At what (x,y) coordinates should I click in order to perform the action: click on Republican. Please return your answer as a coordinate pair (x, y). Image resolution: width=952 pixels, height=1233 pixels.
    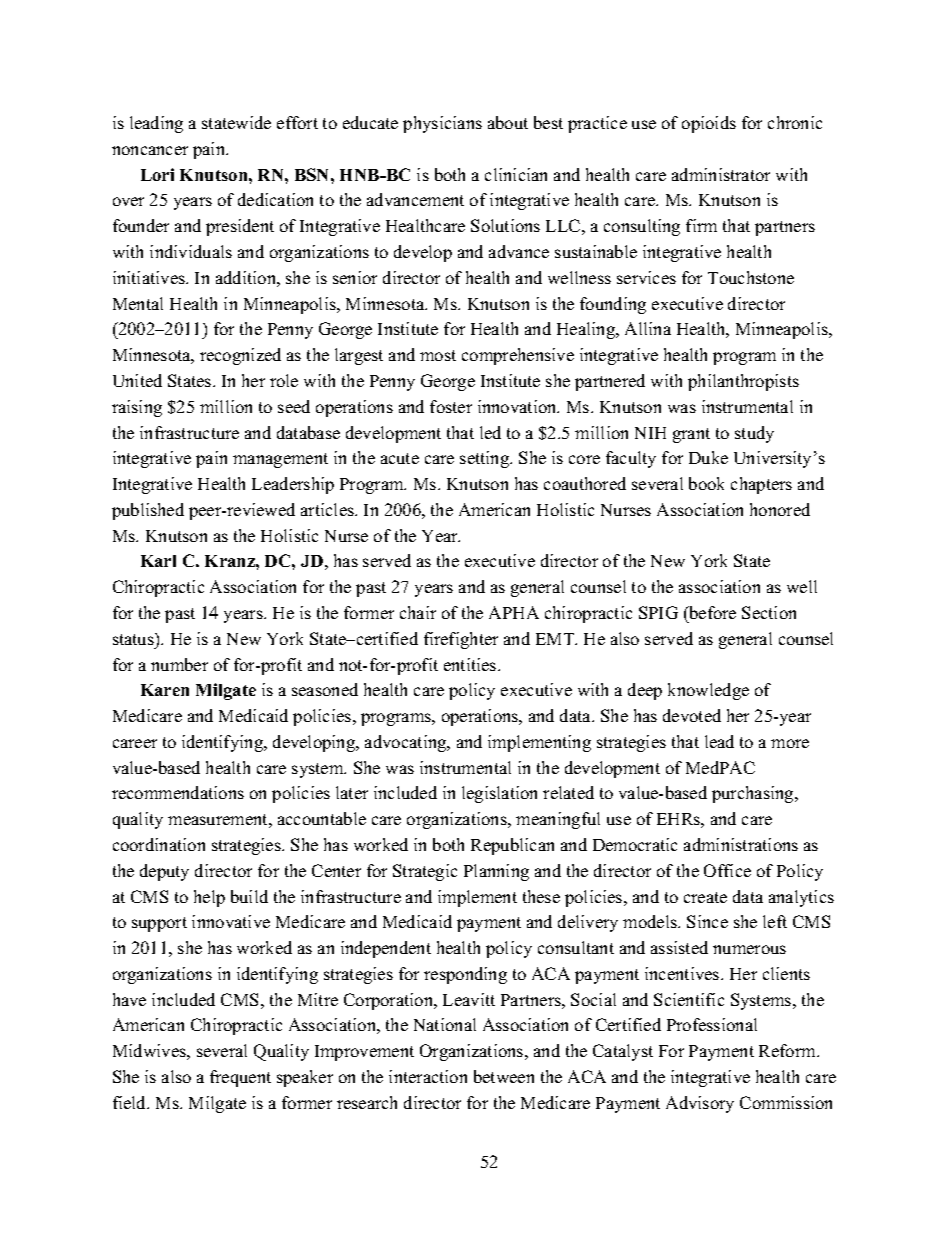
    Looking at the image, I should click on (512, 846).
